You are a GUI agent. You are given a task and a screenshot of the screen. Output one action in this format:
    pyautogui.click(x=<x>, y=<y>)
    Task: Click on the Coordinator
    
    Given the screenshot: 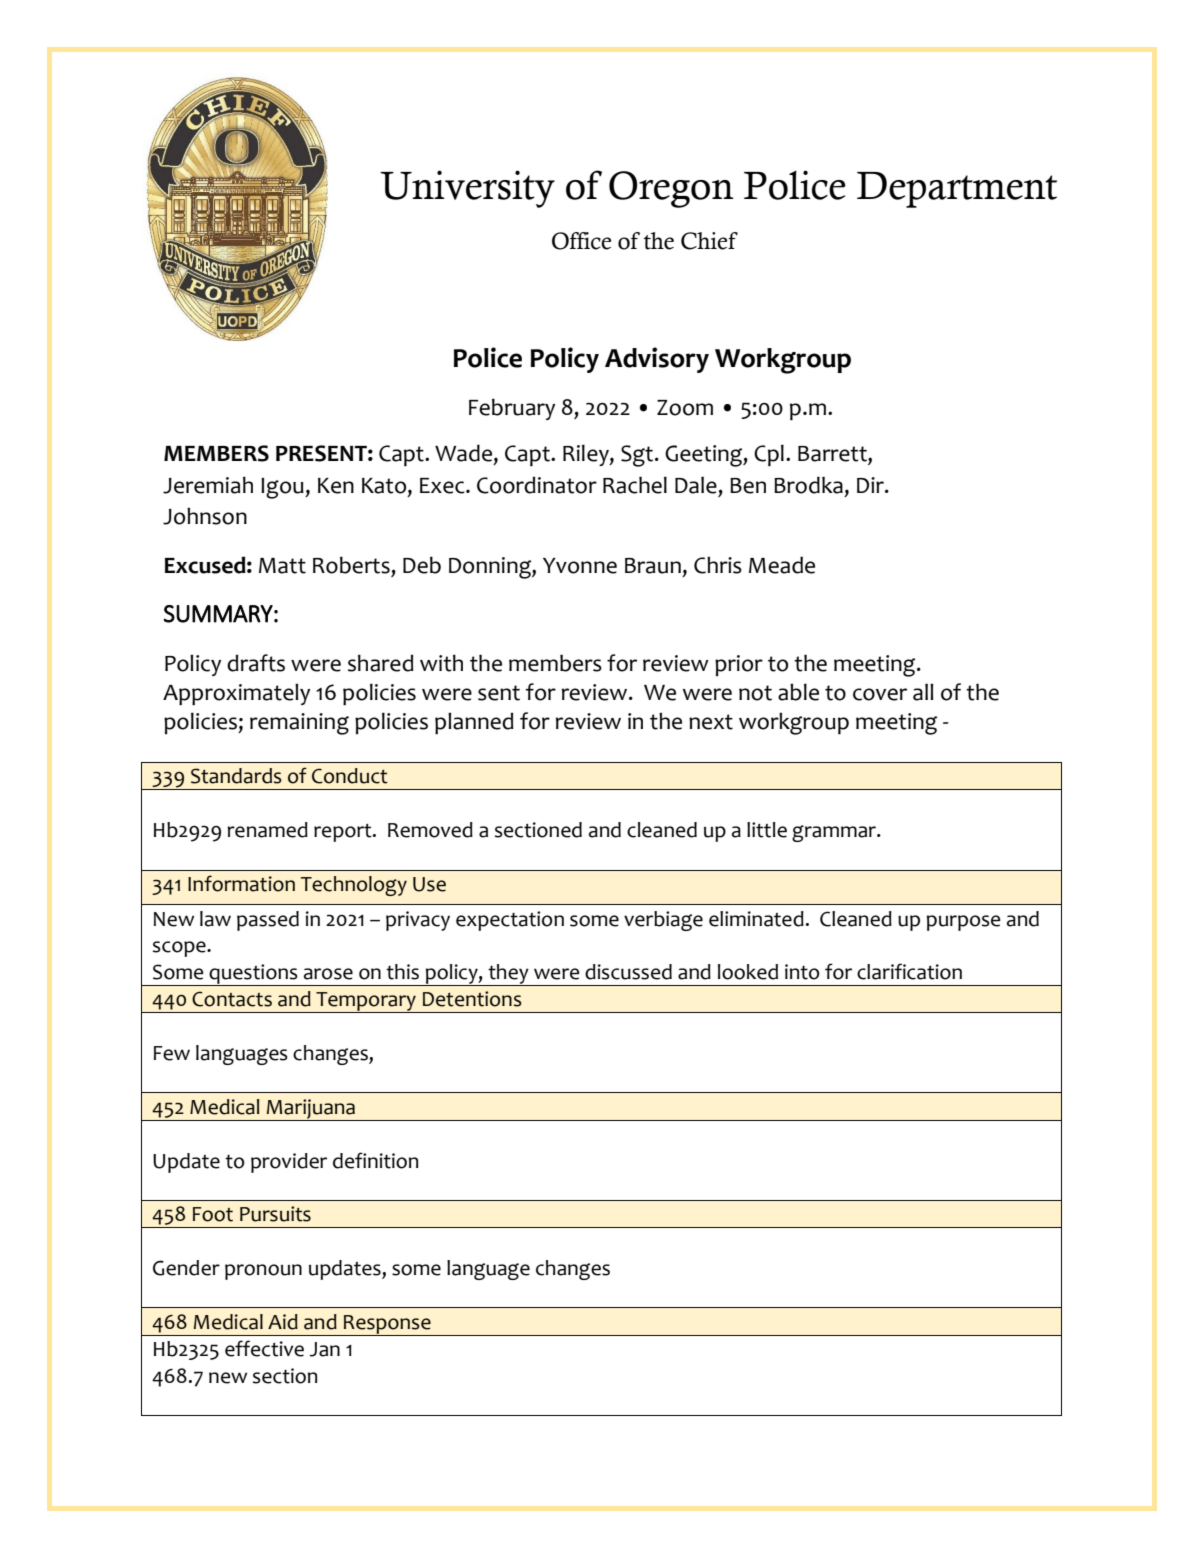 What is the action you would take?
    pyautogui.click(x=537, y=485)
